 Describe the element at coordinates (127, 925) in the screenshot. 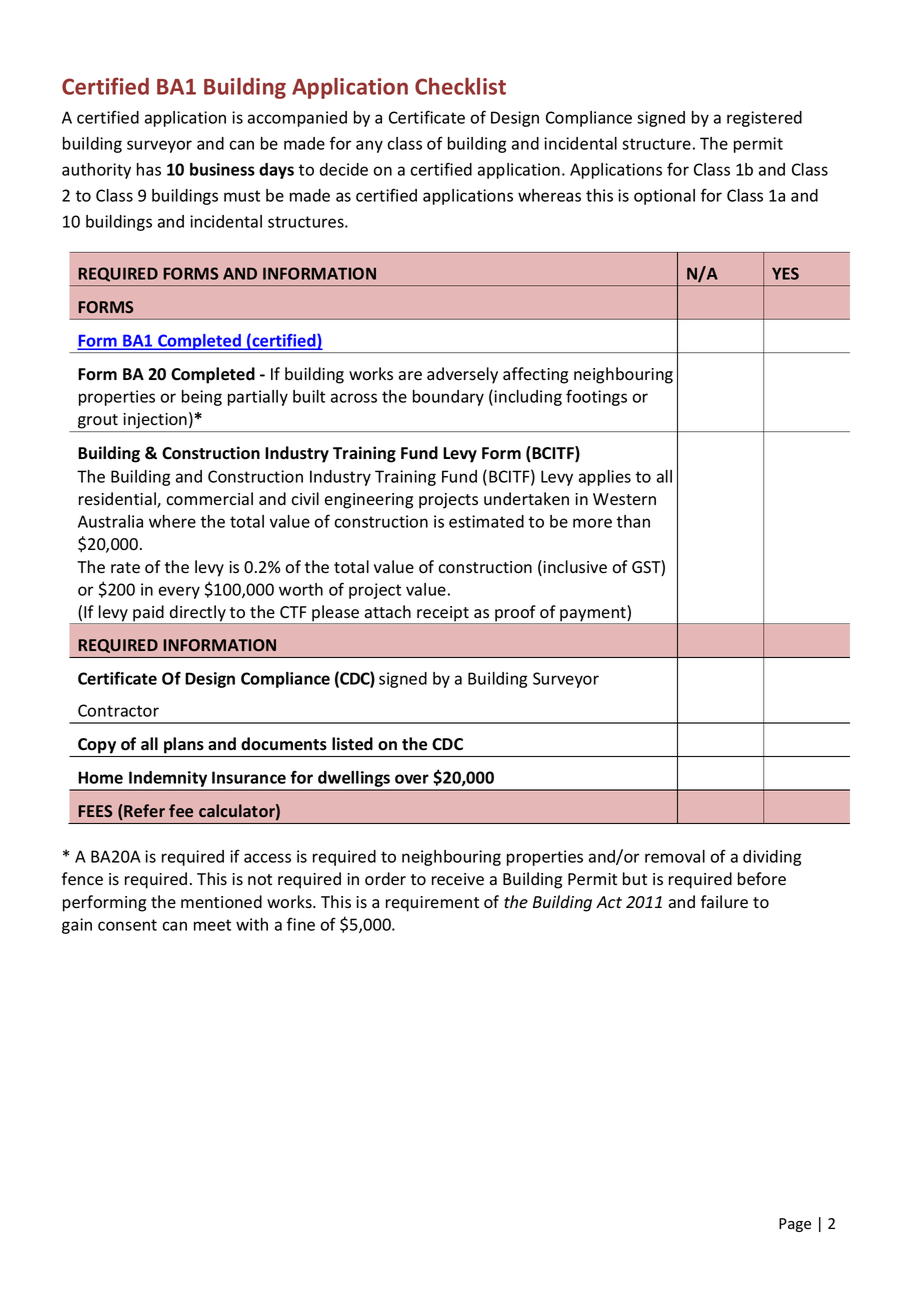

I see `consent` at that location.
